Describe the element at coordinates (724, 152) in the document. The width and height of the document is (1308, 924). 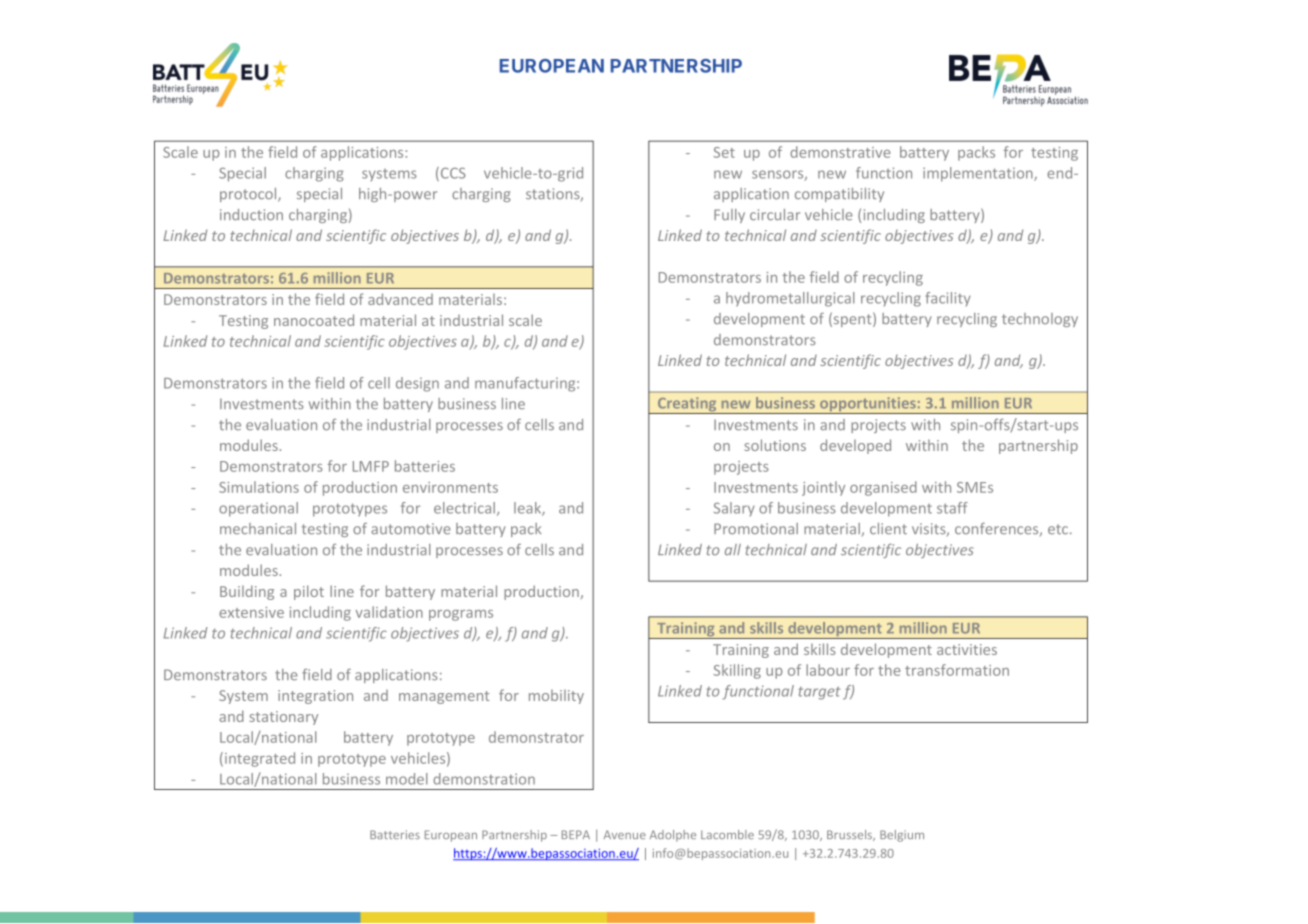
I see `Set` at that location.
